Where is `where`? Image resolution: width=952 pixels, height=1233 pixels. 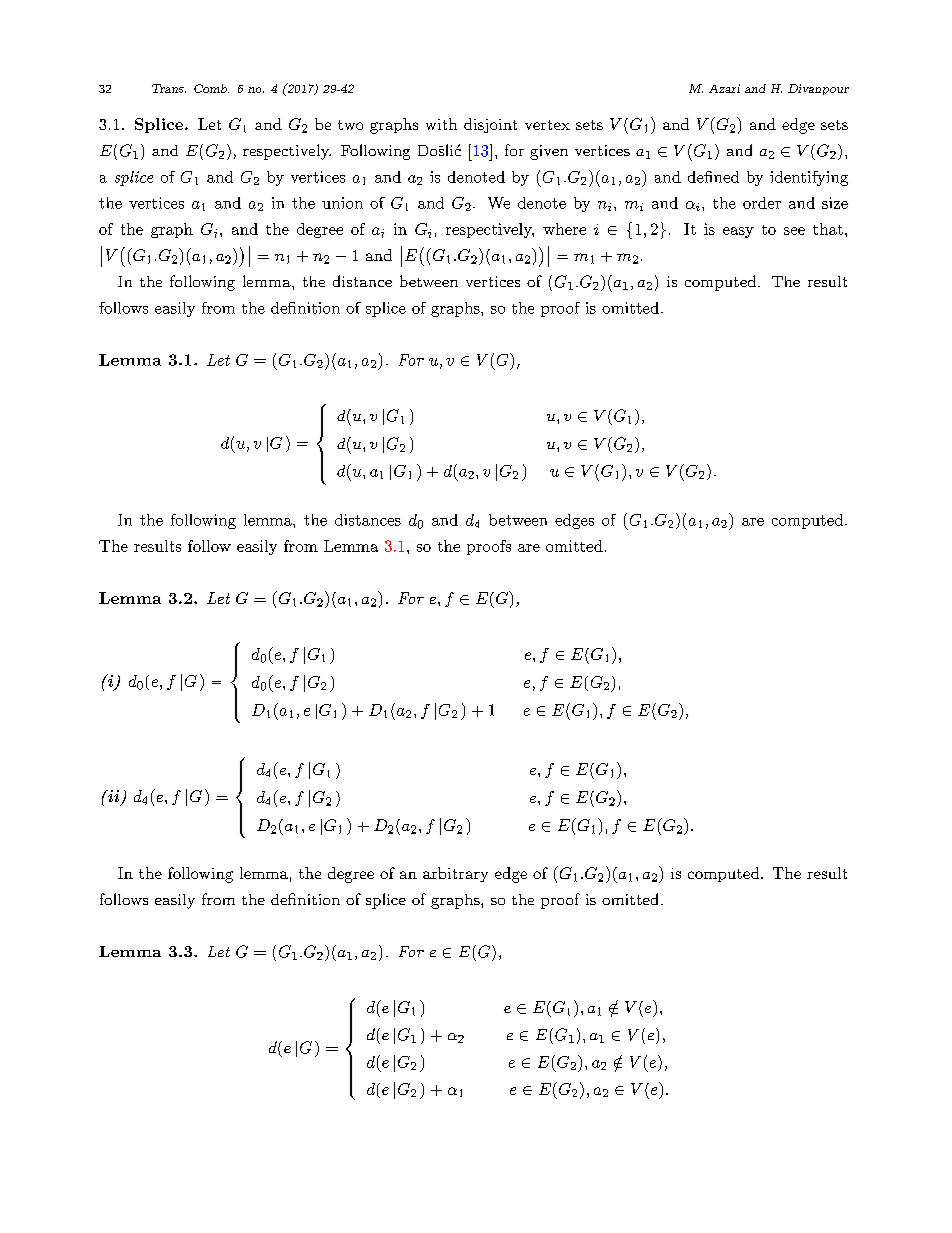
where is located at coordinates (564, 229).
